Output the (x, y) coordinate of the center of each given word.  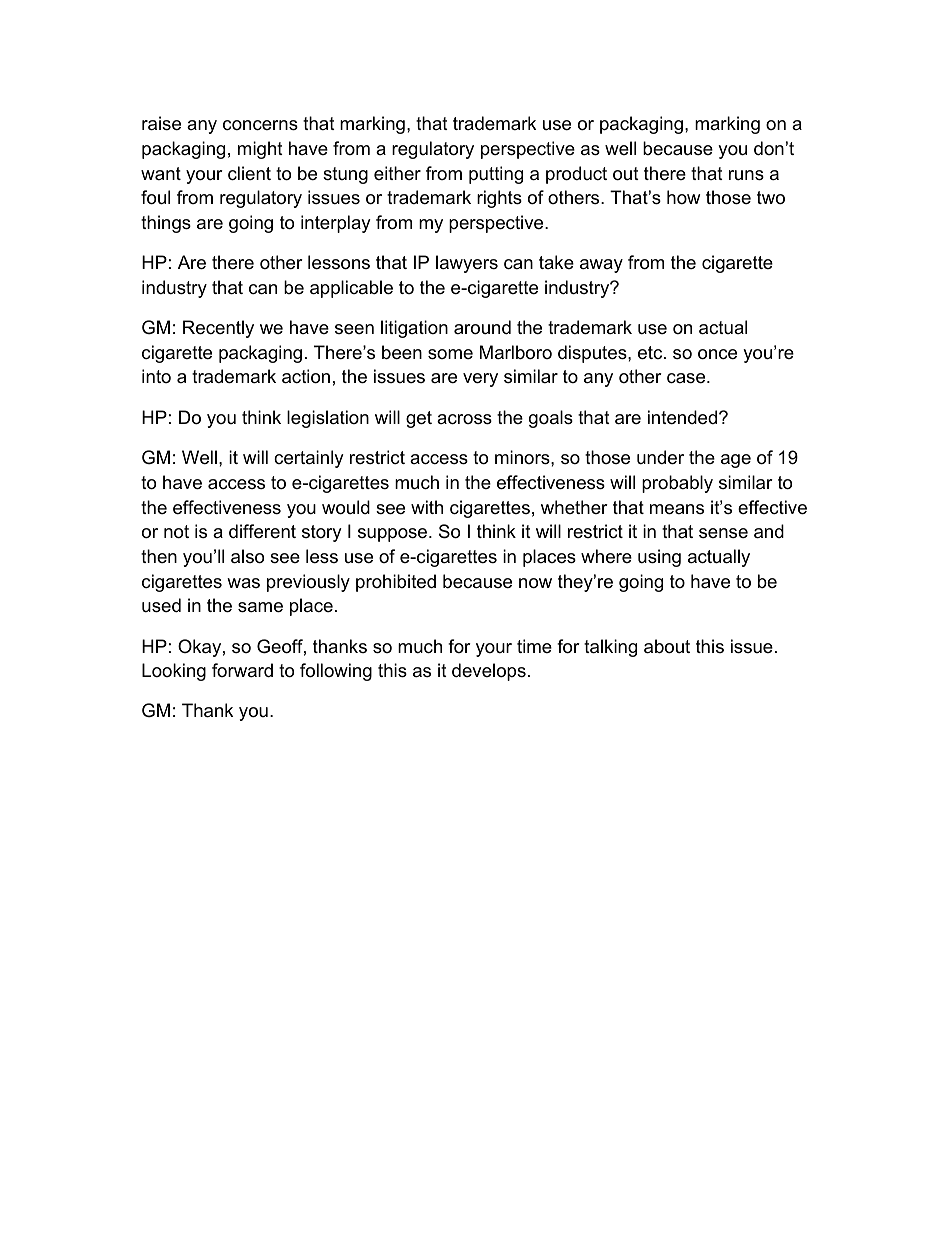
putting (496, 175)
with (427, 507)
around (482, 327)
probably (677, 484)
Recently (218, 329)
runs (746, 175)
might (260, 150)
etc (651, 353)
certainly (309, 459)
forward (242, 670)
